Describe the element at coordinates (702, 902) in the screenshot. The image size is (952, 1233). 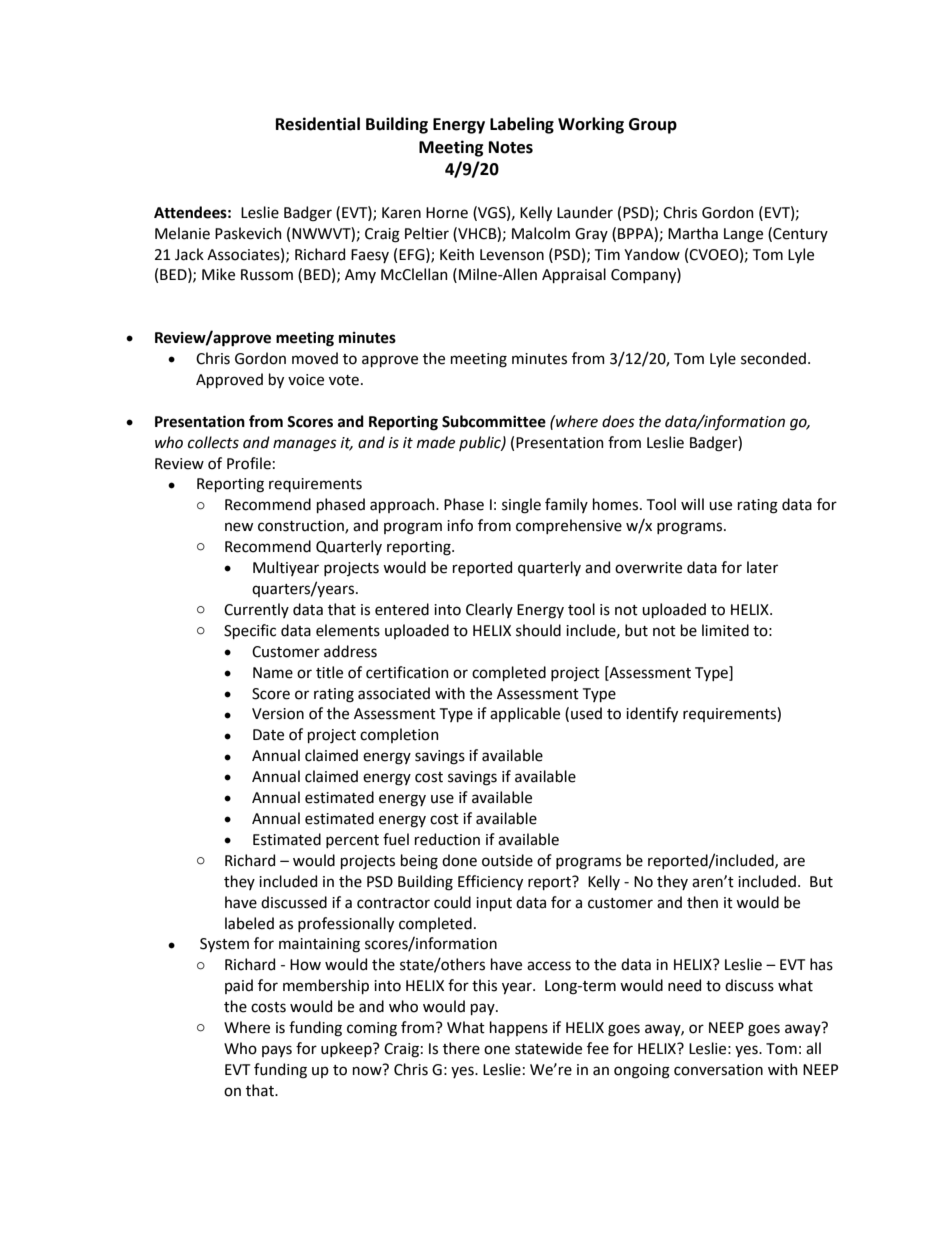
I see `then` at that location.
